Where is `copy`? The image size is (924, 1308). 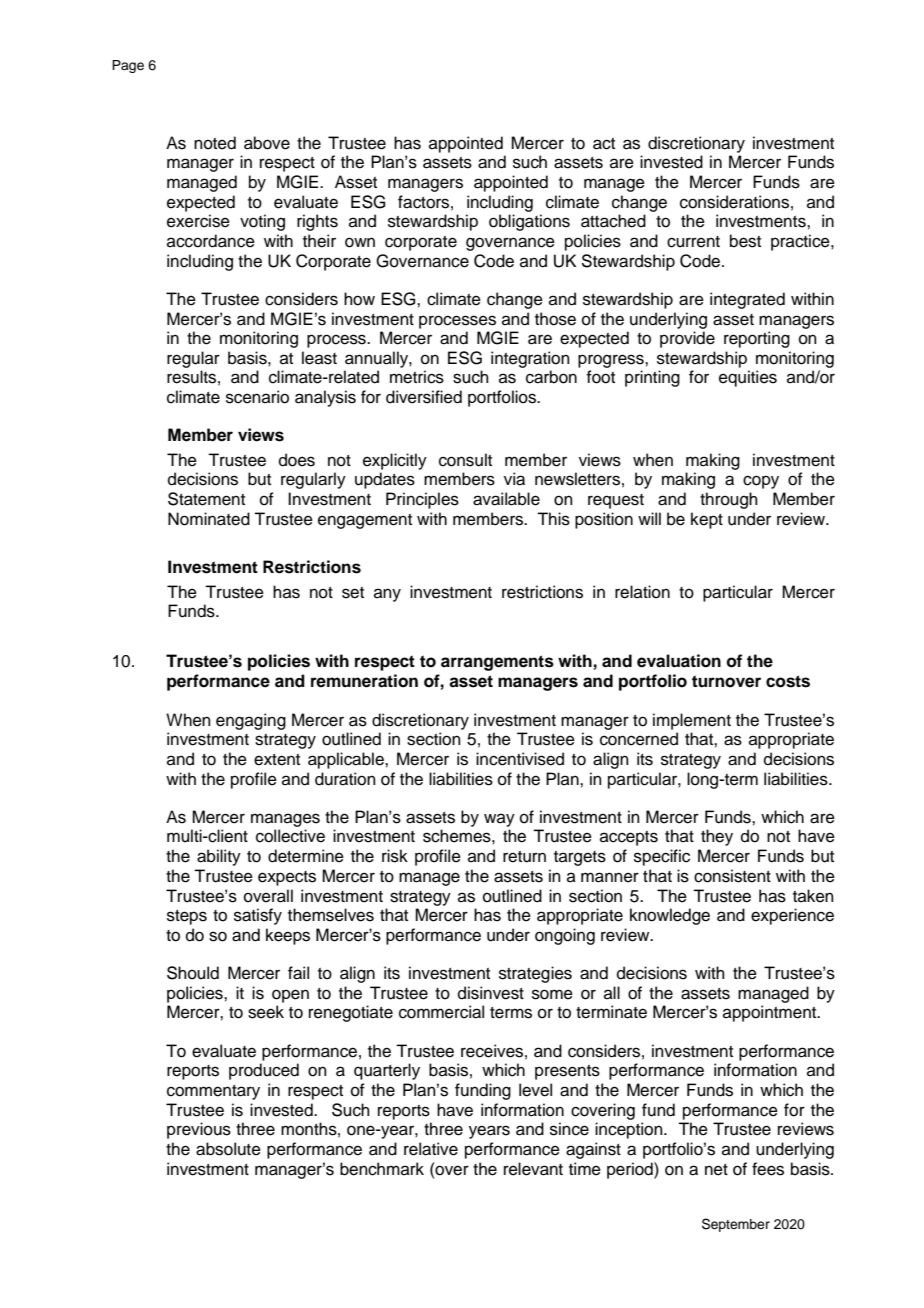
copy is located at coordinates (761, 482).
